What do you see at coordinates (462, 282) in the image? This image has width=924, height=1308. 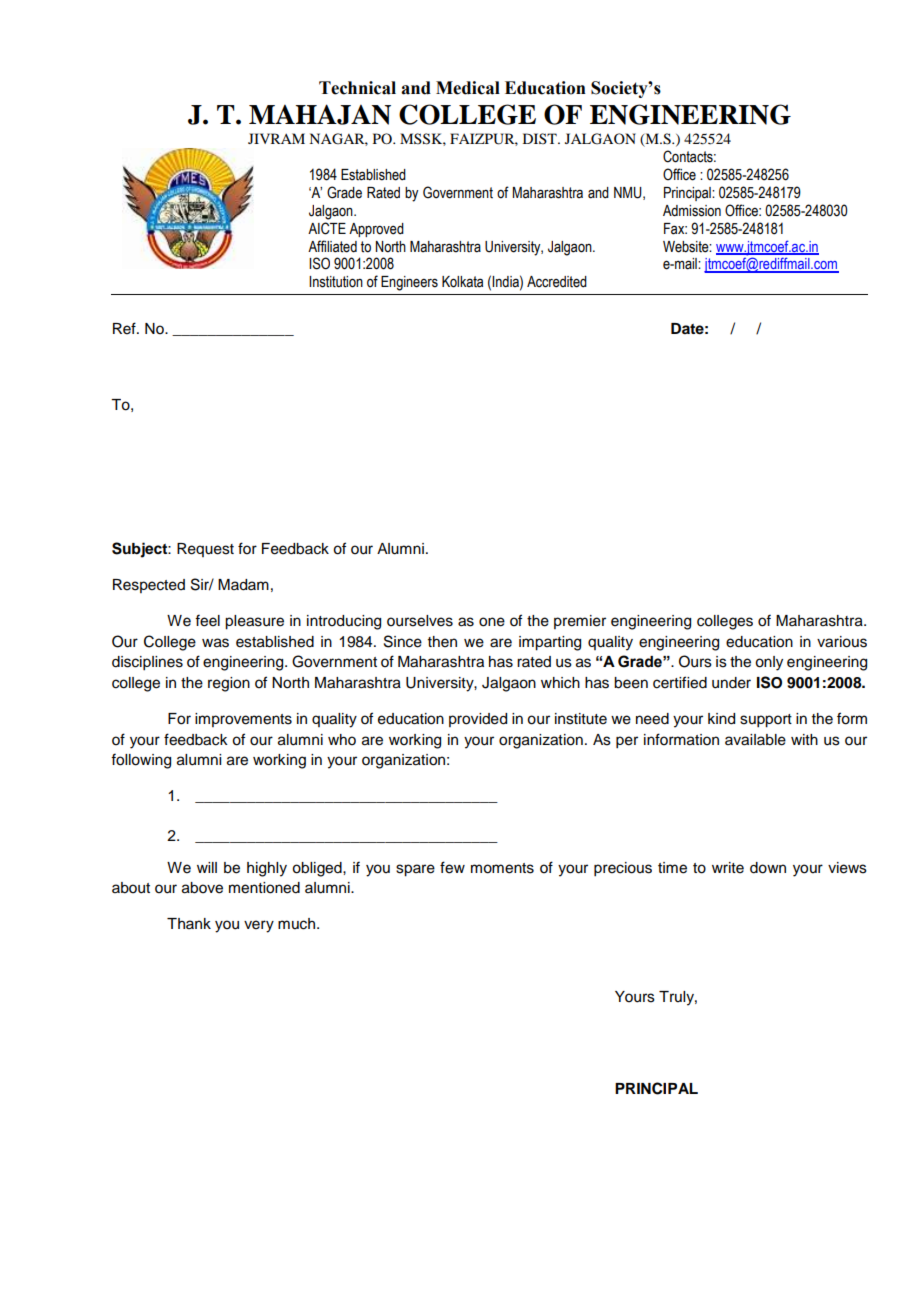 I see `Kolkata` at bounding box center [462, 282].
